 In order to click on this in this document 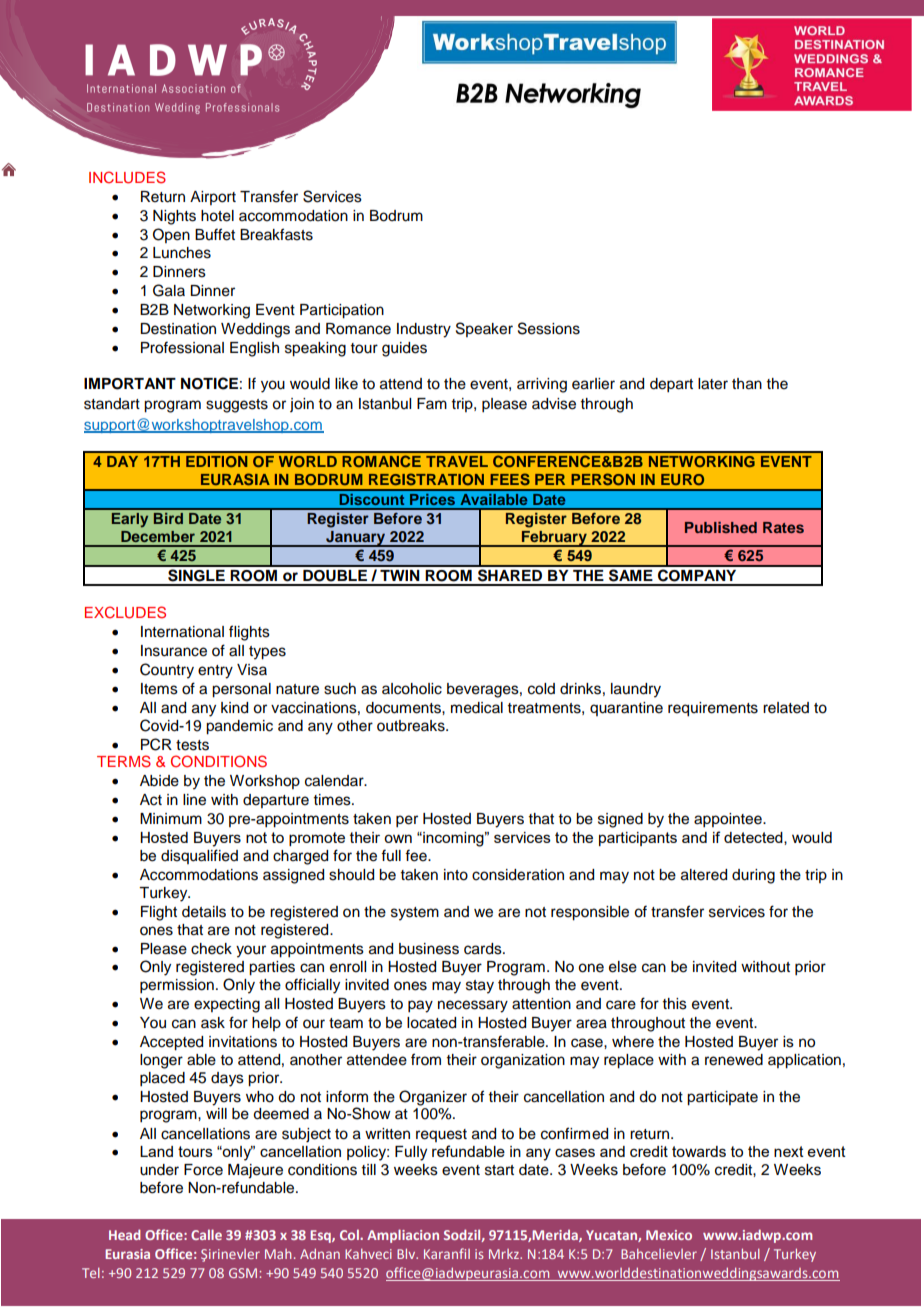, I will do `click(675, 1004)`.
